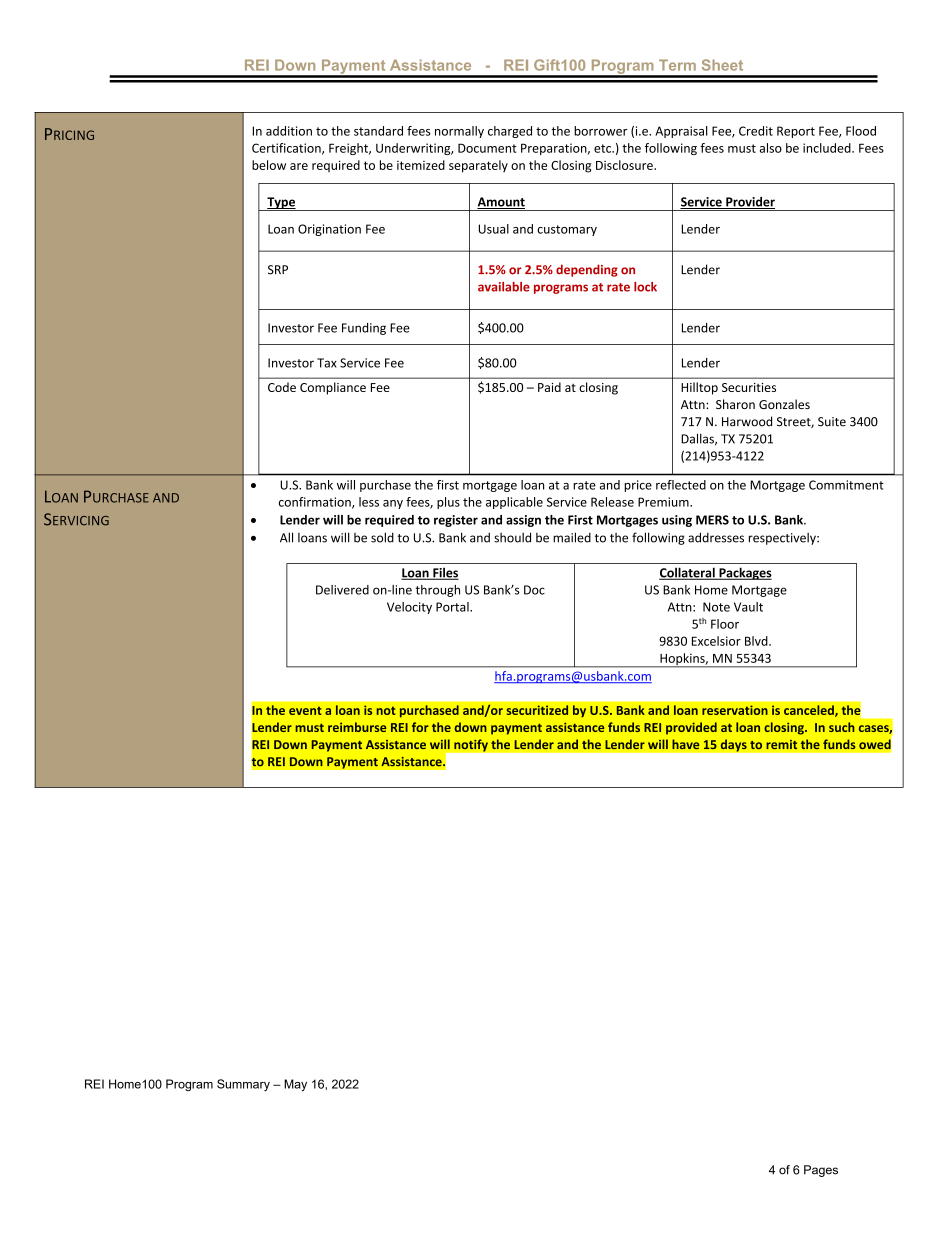  I want to click on charged, so click(510, 132).
